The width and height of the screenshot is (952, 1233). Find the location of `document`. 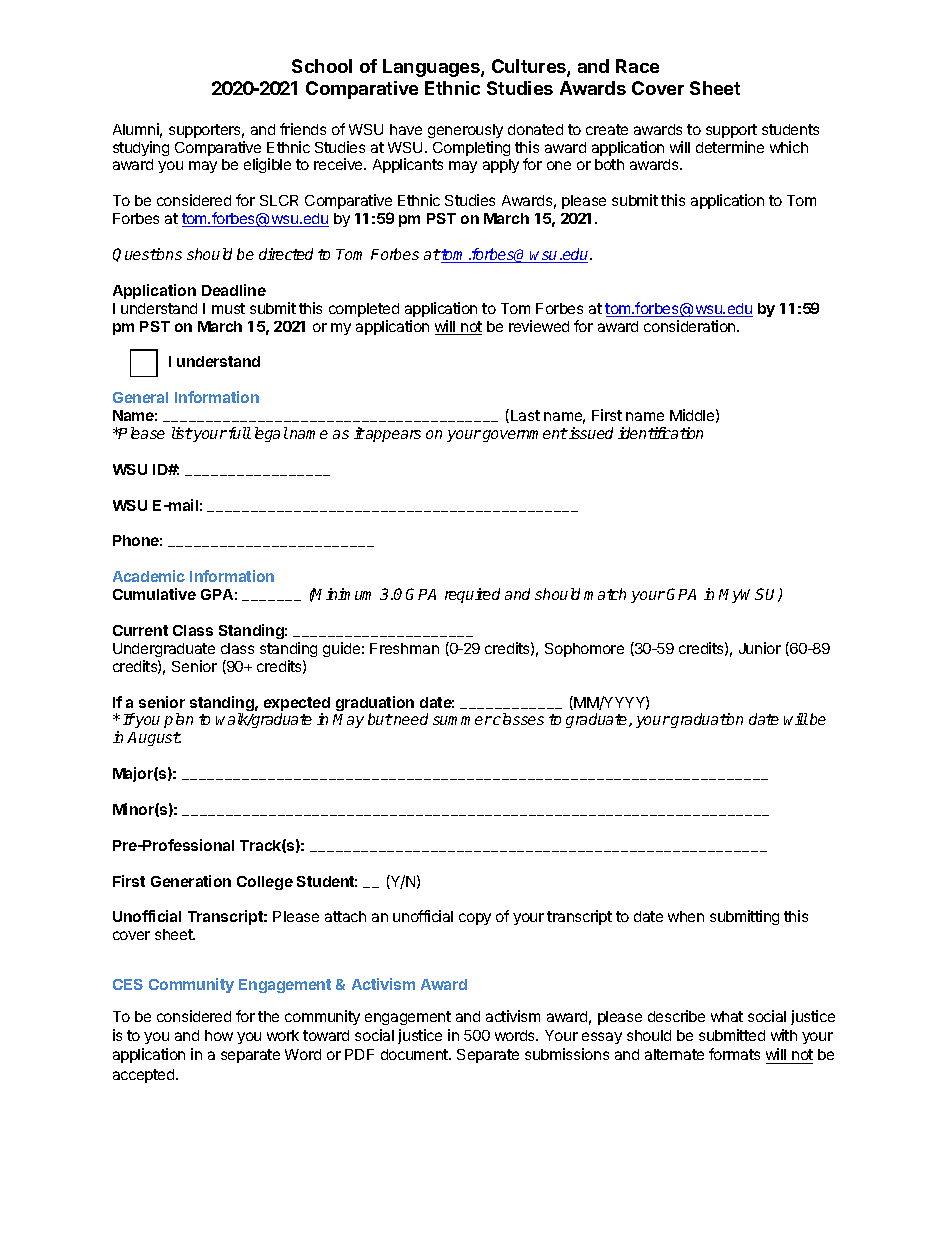

document is located at coordinates (415, 1054).
